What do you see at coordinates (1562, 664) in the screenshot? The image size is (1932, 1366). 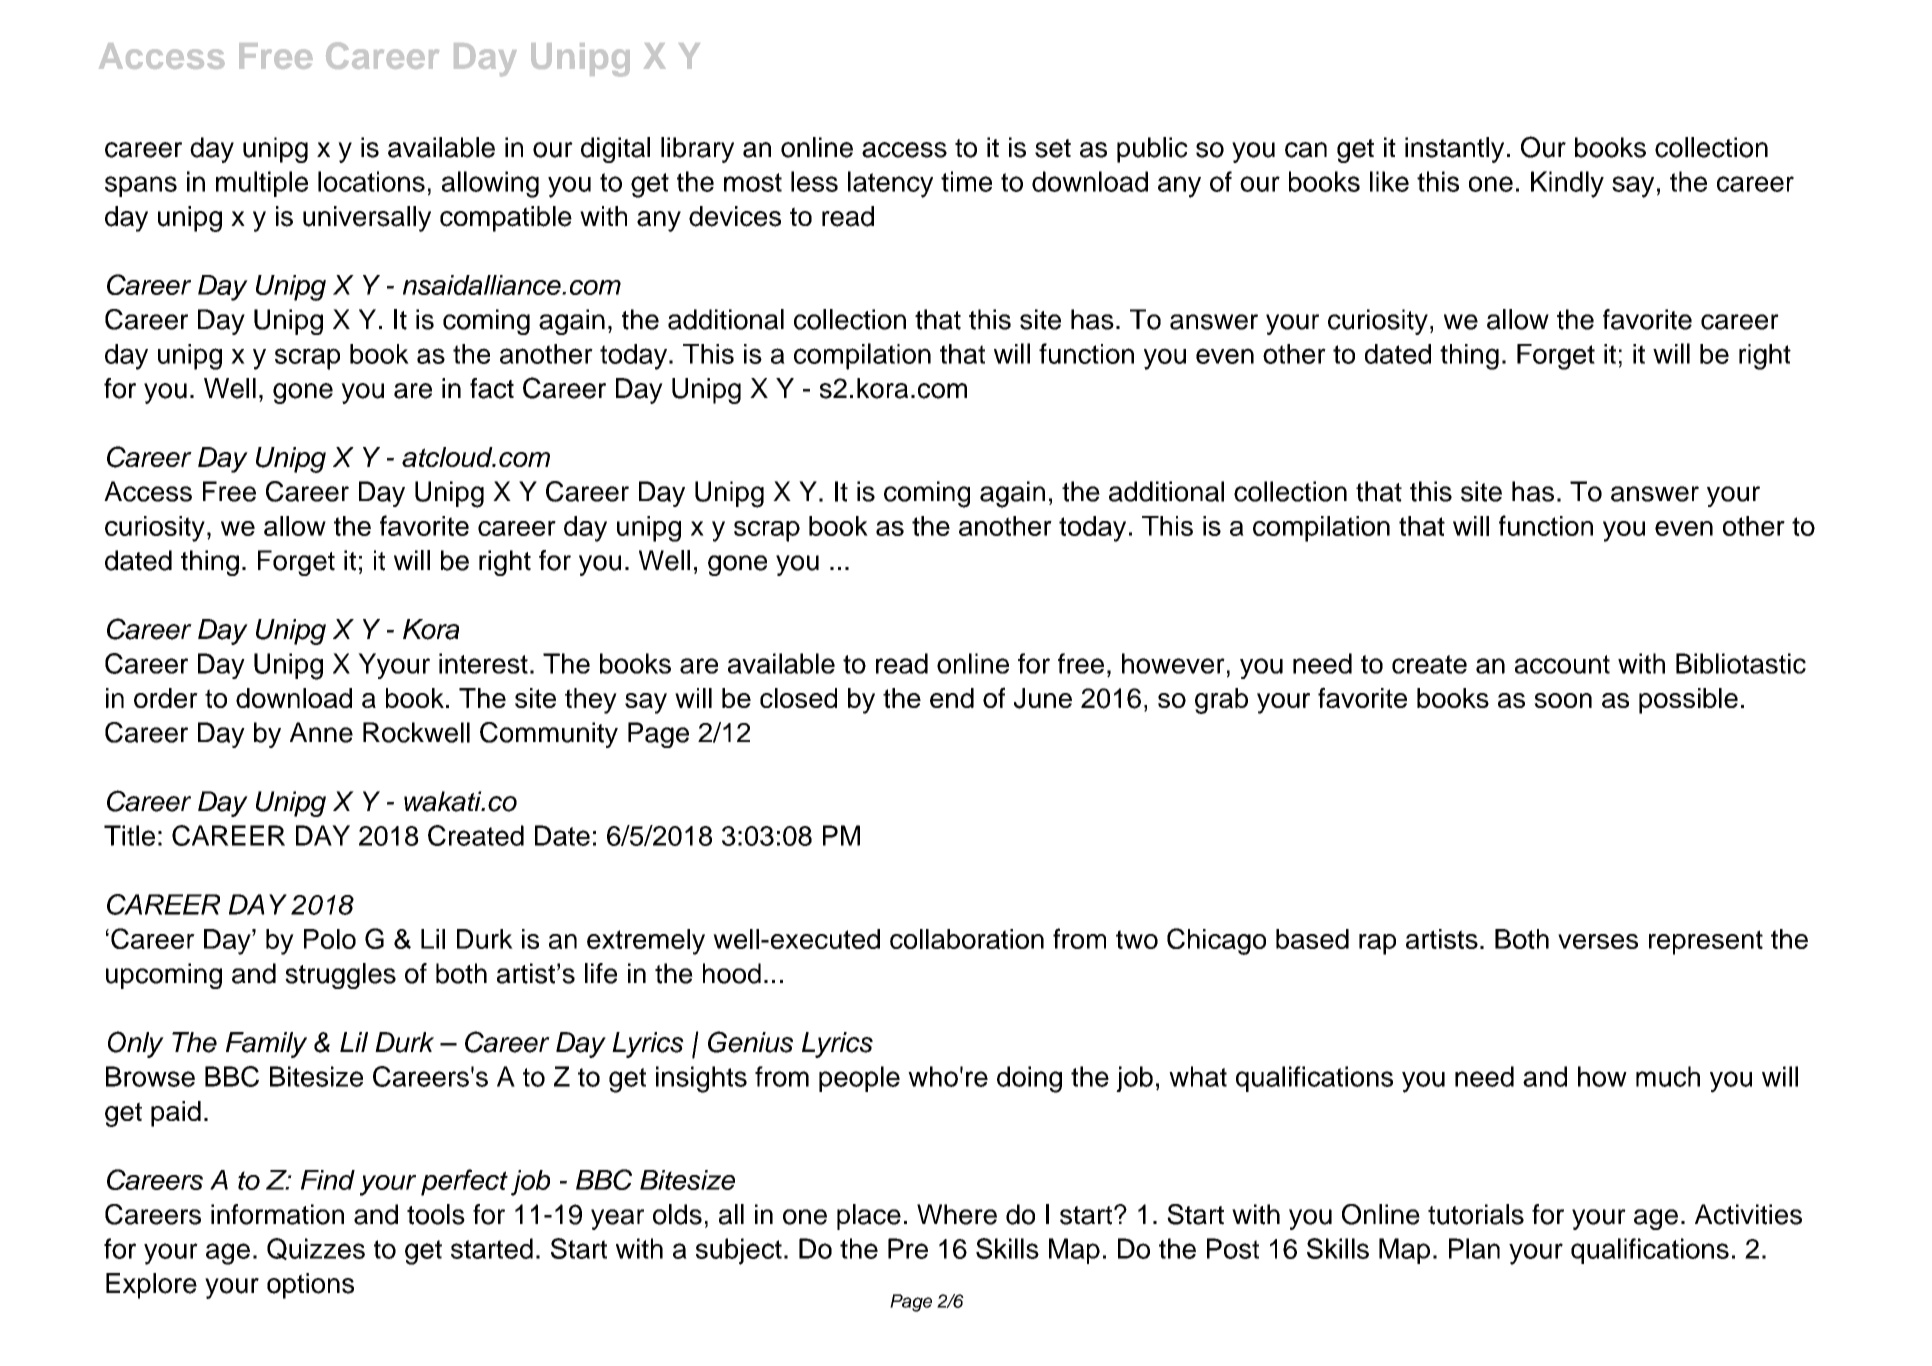 I see `account` at bounding box center [1562, 664].
